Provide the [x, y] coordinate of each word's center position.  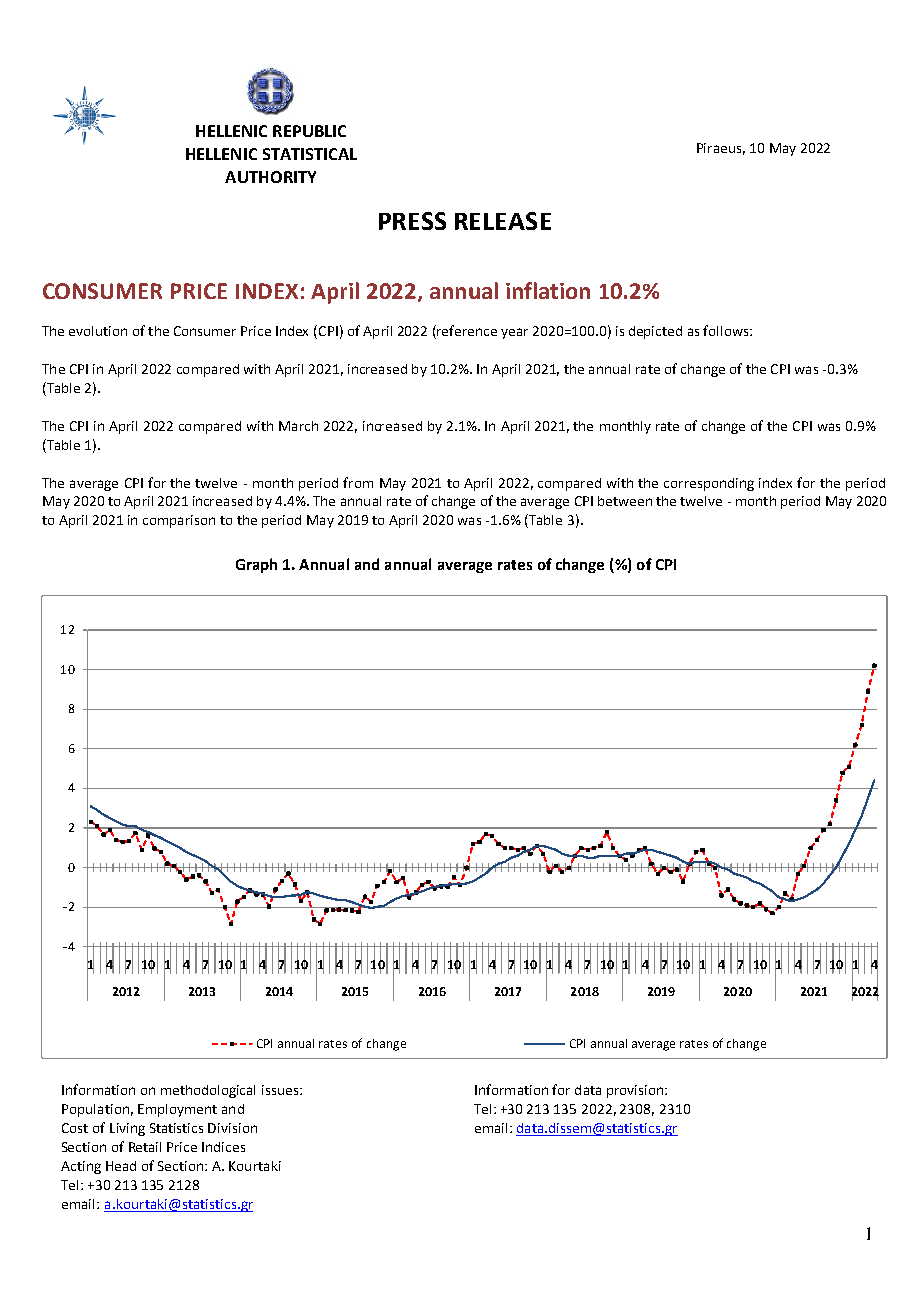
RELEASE [503, 221]
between [625, 501]
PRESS [412, 221]
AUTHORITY [270, 177]
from [358, 482]
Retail [145, 1147]
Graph [256, 565]
